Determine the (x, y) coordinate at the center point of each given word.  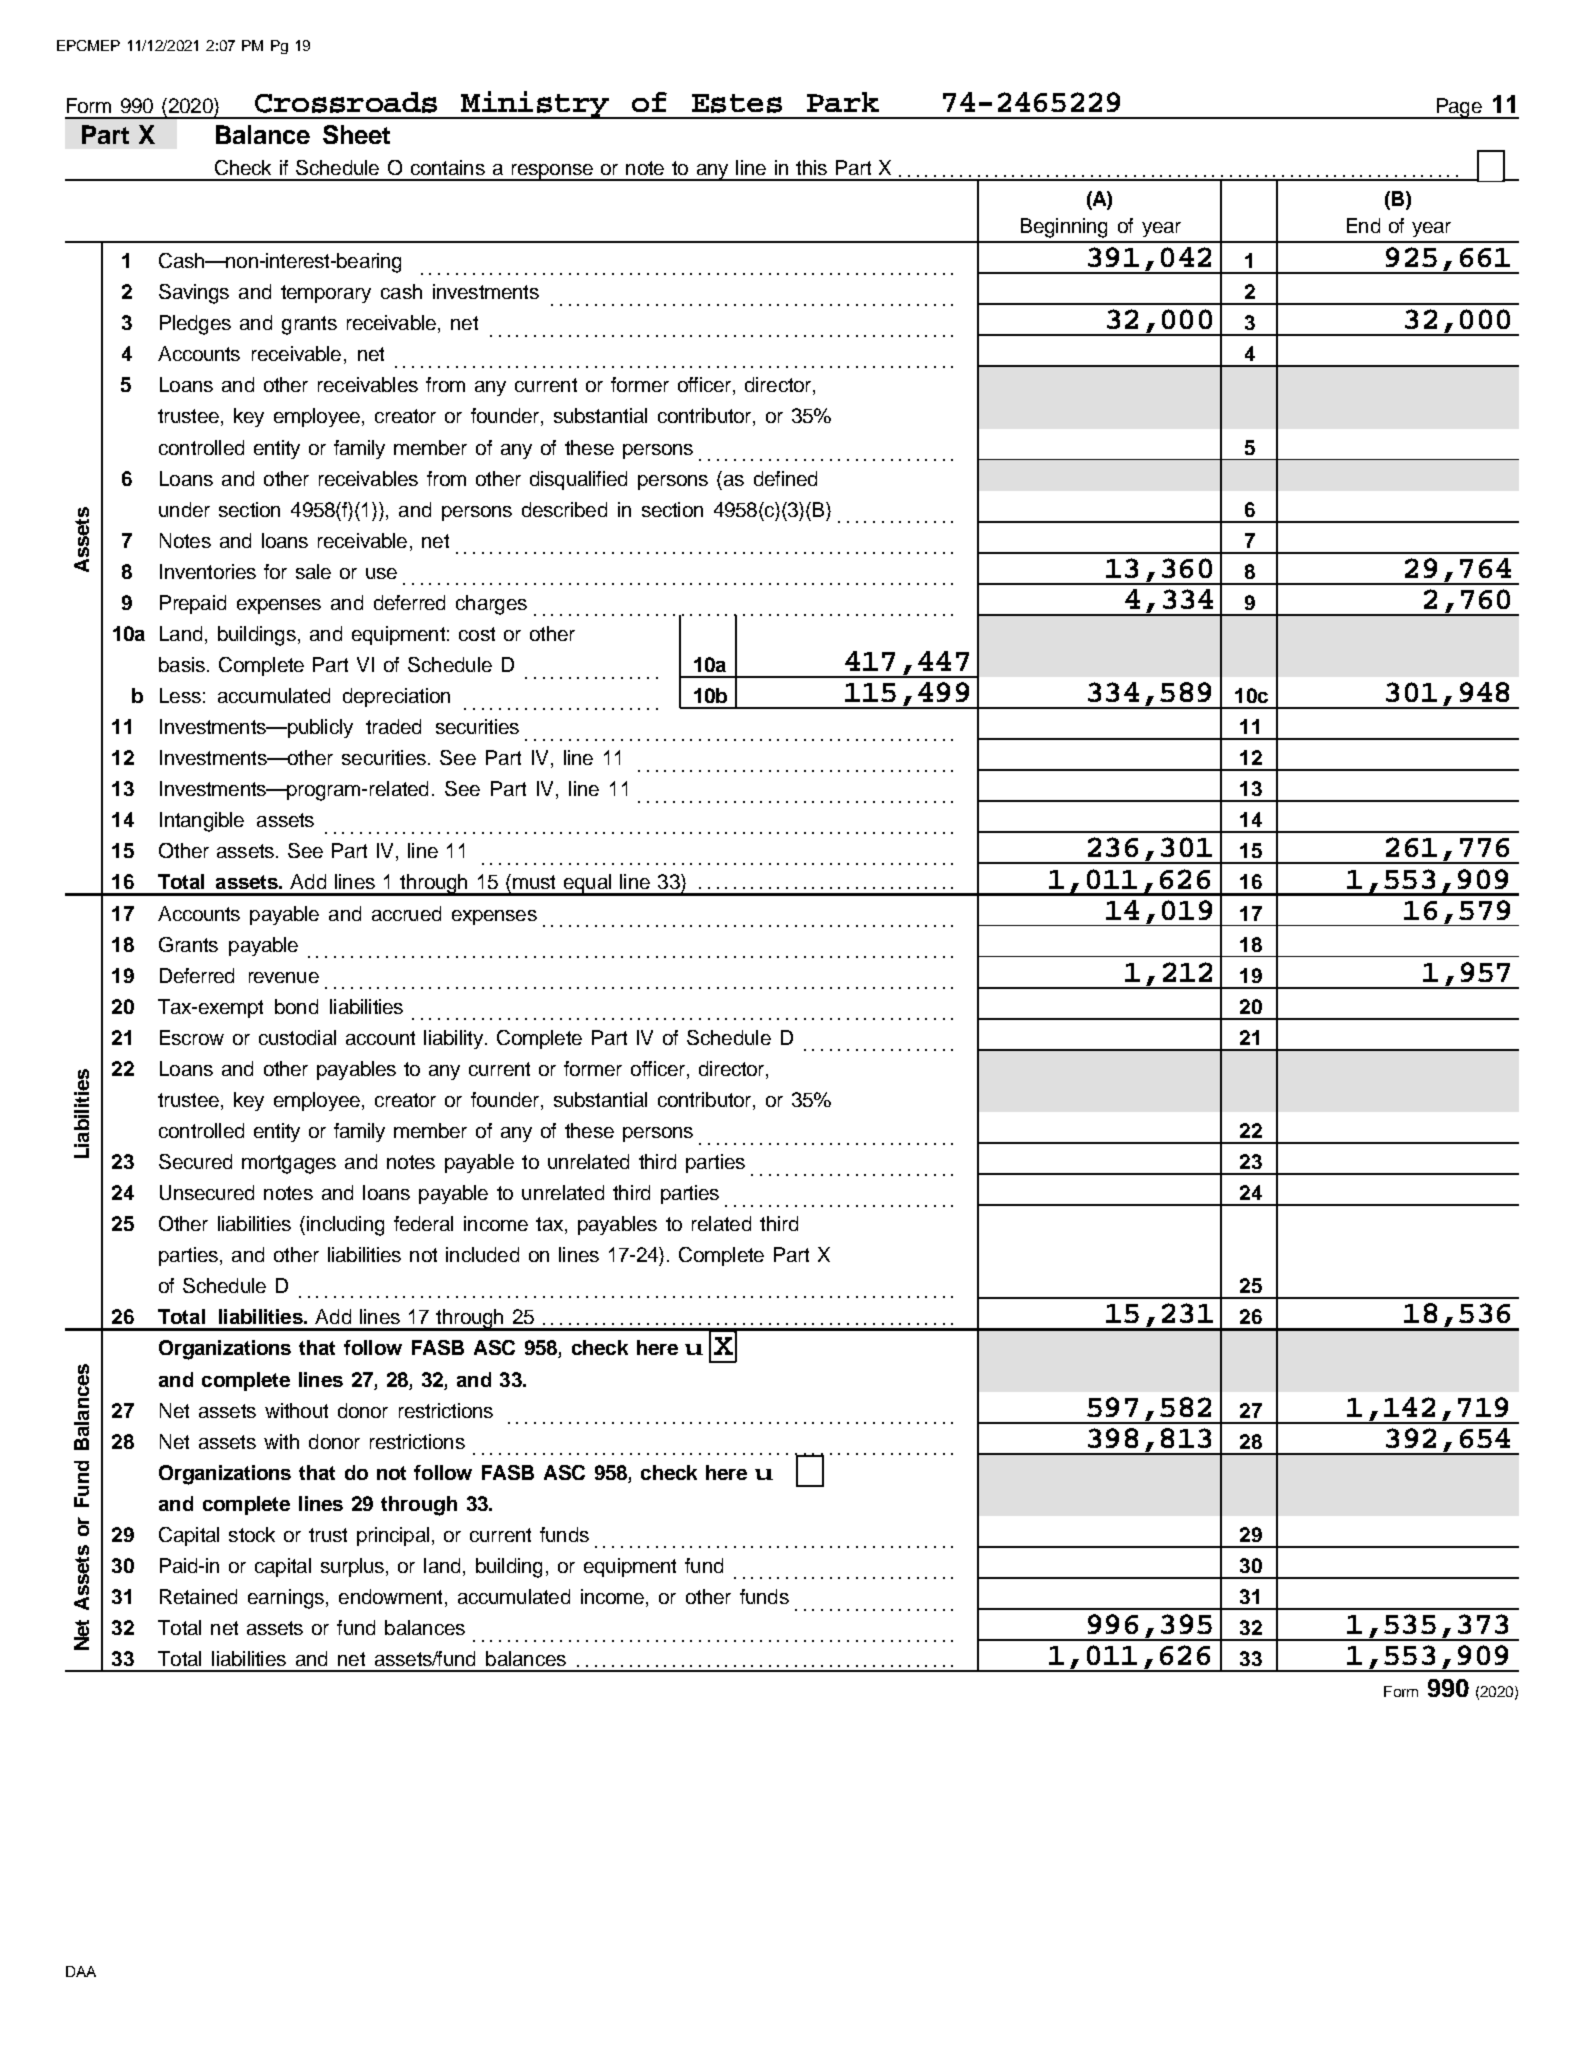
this (811, 167)
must (534, 882)
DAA (81, 1971)
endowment (390, 1596)
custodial (297, 1037)
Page (1459, 108)
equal (587, 885)
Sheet (356, 134)
